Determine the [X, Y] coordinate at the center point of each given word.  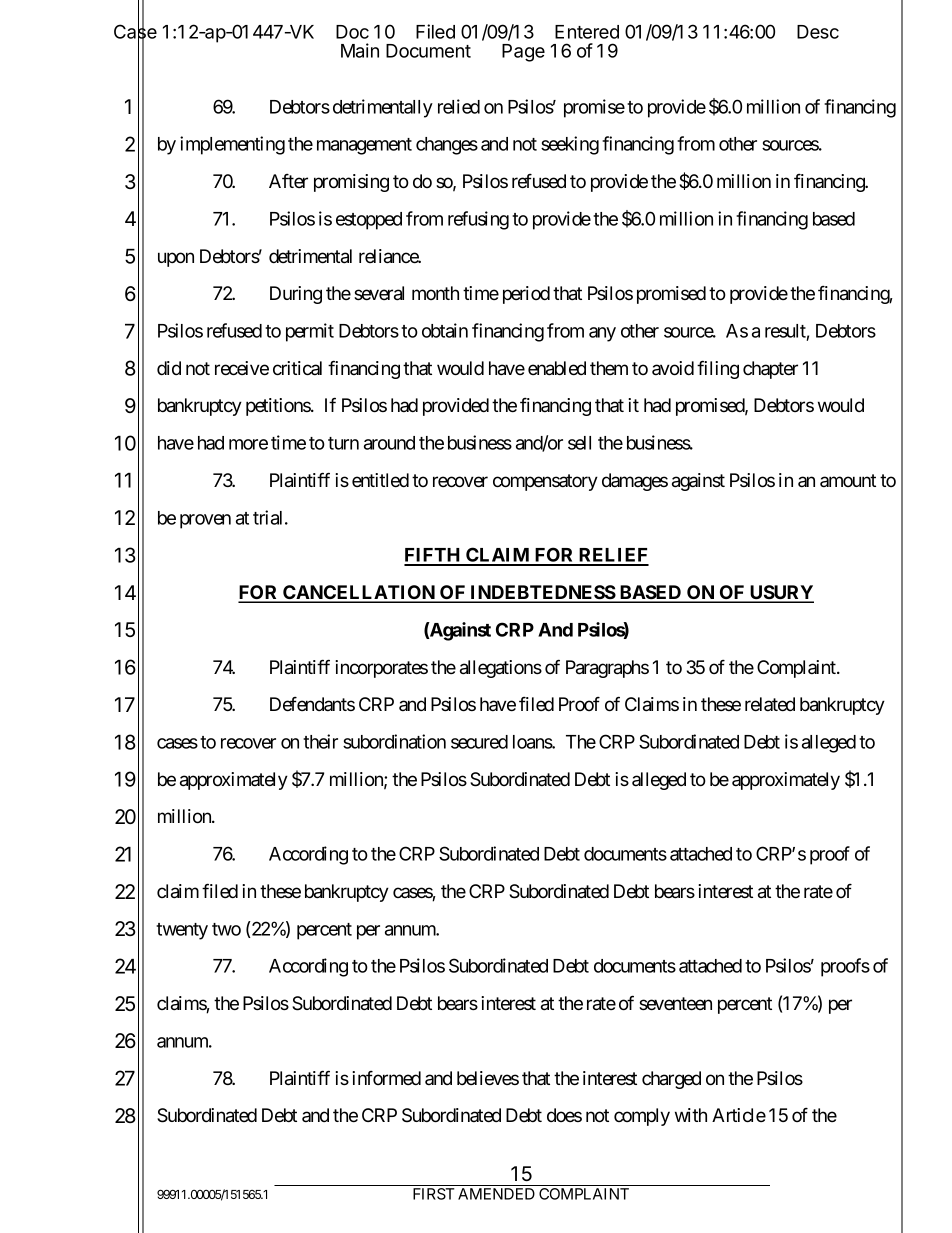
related [770, 704]
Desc [818, 32]
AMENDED [496, 1194]
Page [523, 53]
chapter [770, 370]
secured [479, 742]
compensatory [545, 482]
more [248, 444]
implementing [232, 145]
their [320, 741]
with [691, 1115]
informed [386, 1078]
